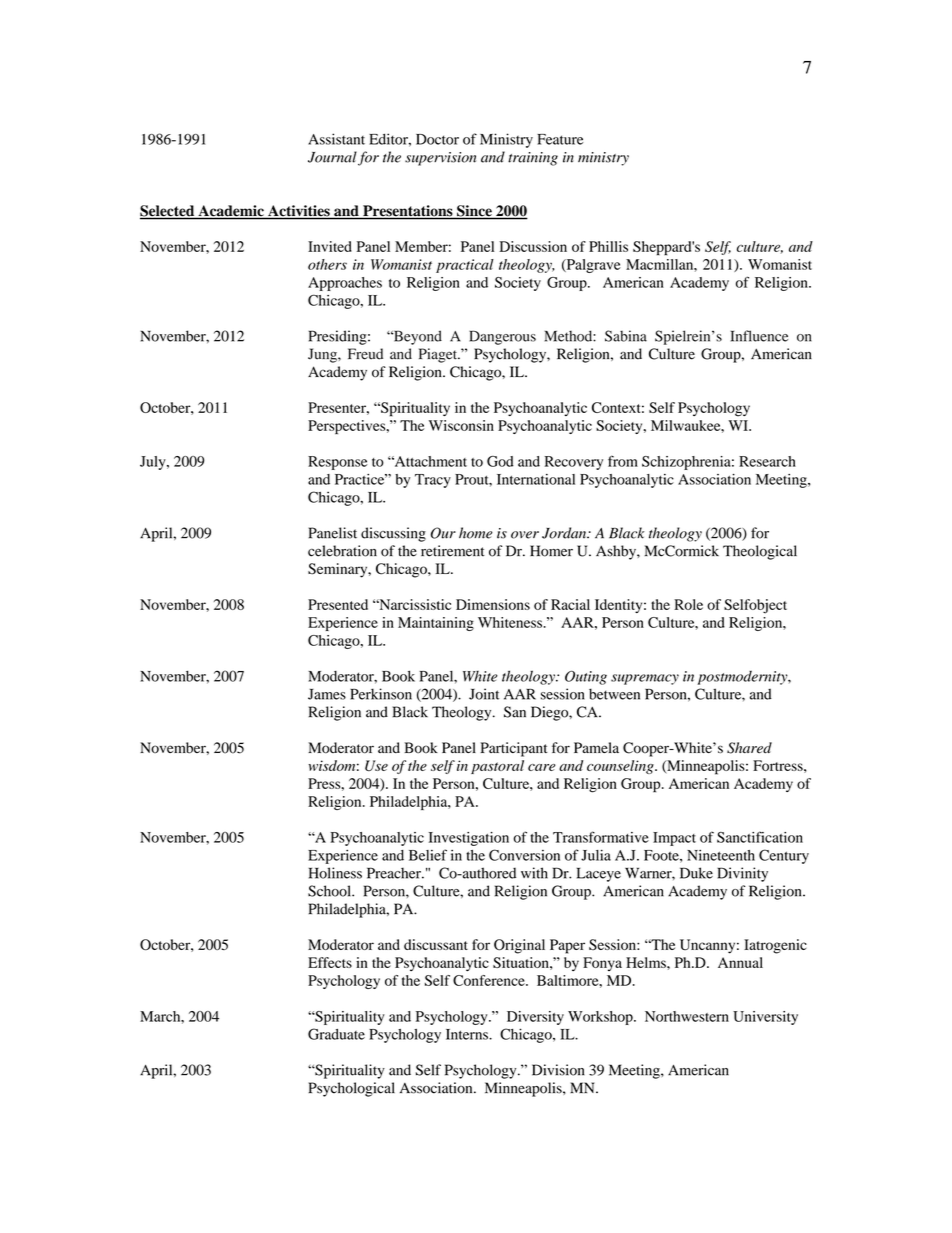  What do you see at coordinates (440, 159) in the screenshot?
I see `supervision` at bounding box center [440, 159].
